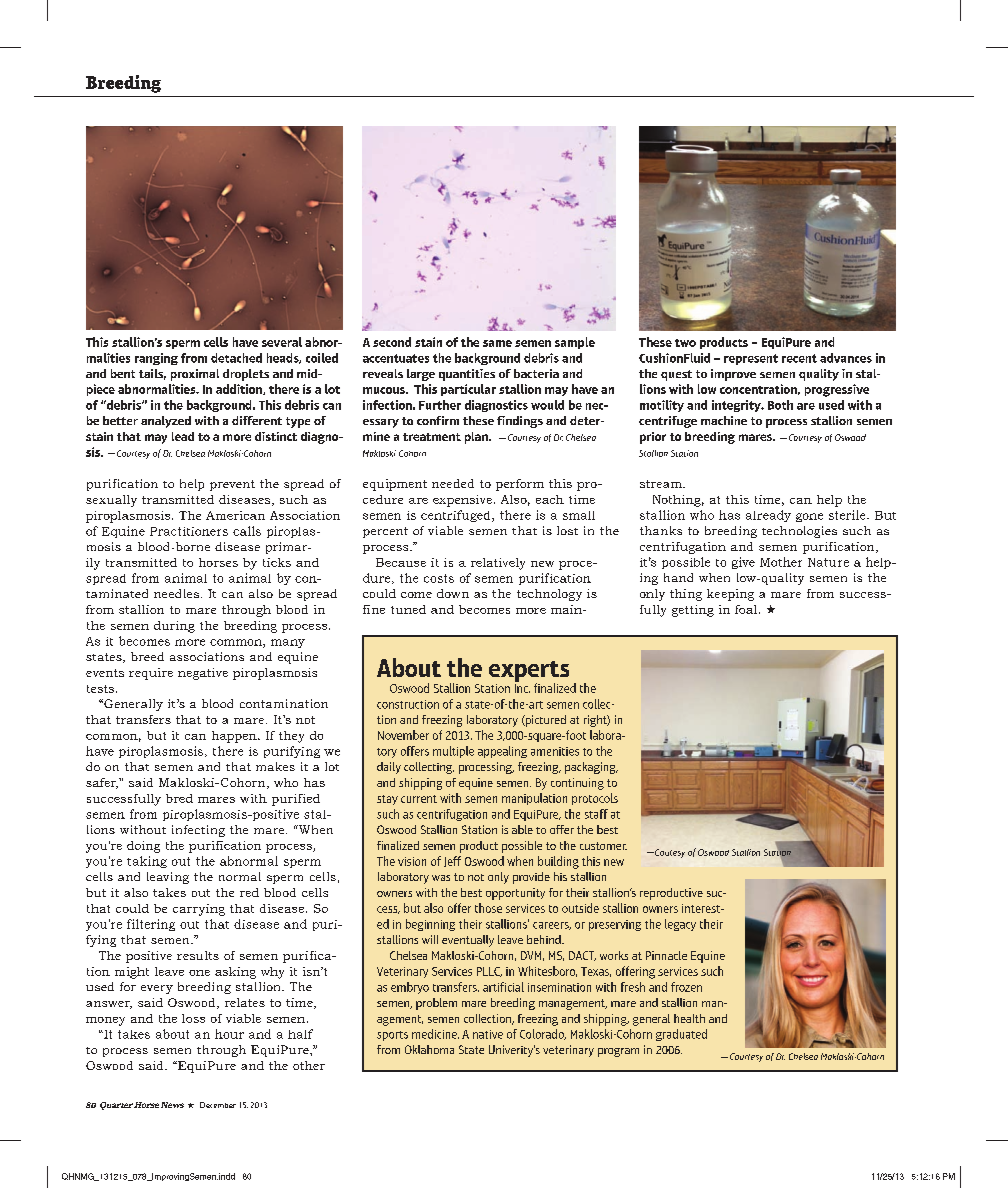 Image resolution: width=1008 pixels, height=1188 pixels. Describe the element at coordinates (453, 752) in the screenshot. I see `multiple` at that location.
